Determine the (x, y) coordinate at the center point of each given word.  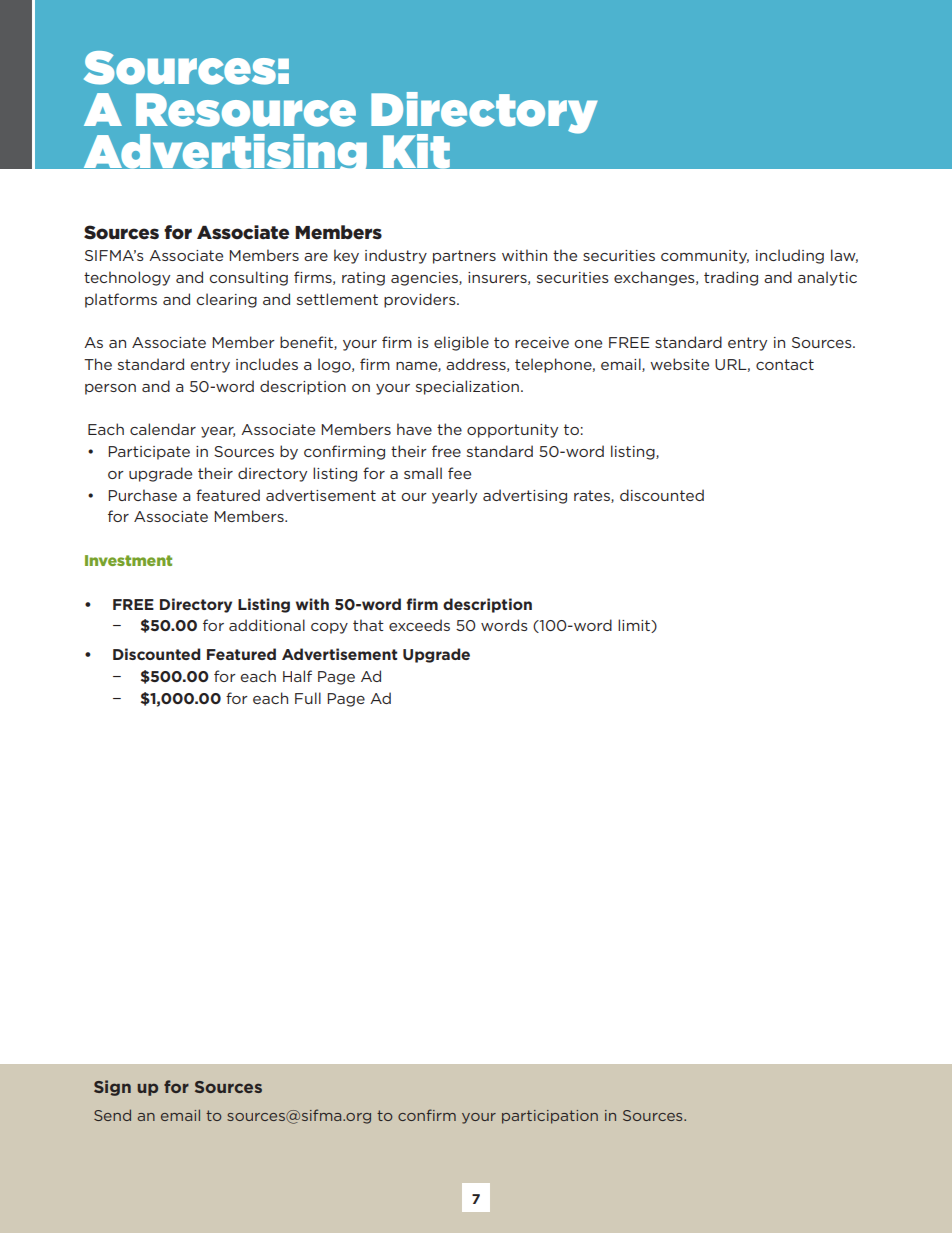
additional (267, 625)
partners (464, 257)
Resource (246, 110)
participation (550, 1117)
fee (459, 473)
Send (112, 1115)
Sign (112, 1088)
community (705, 257)
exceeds (419, 625)
